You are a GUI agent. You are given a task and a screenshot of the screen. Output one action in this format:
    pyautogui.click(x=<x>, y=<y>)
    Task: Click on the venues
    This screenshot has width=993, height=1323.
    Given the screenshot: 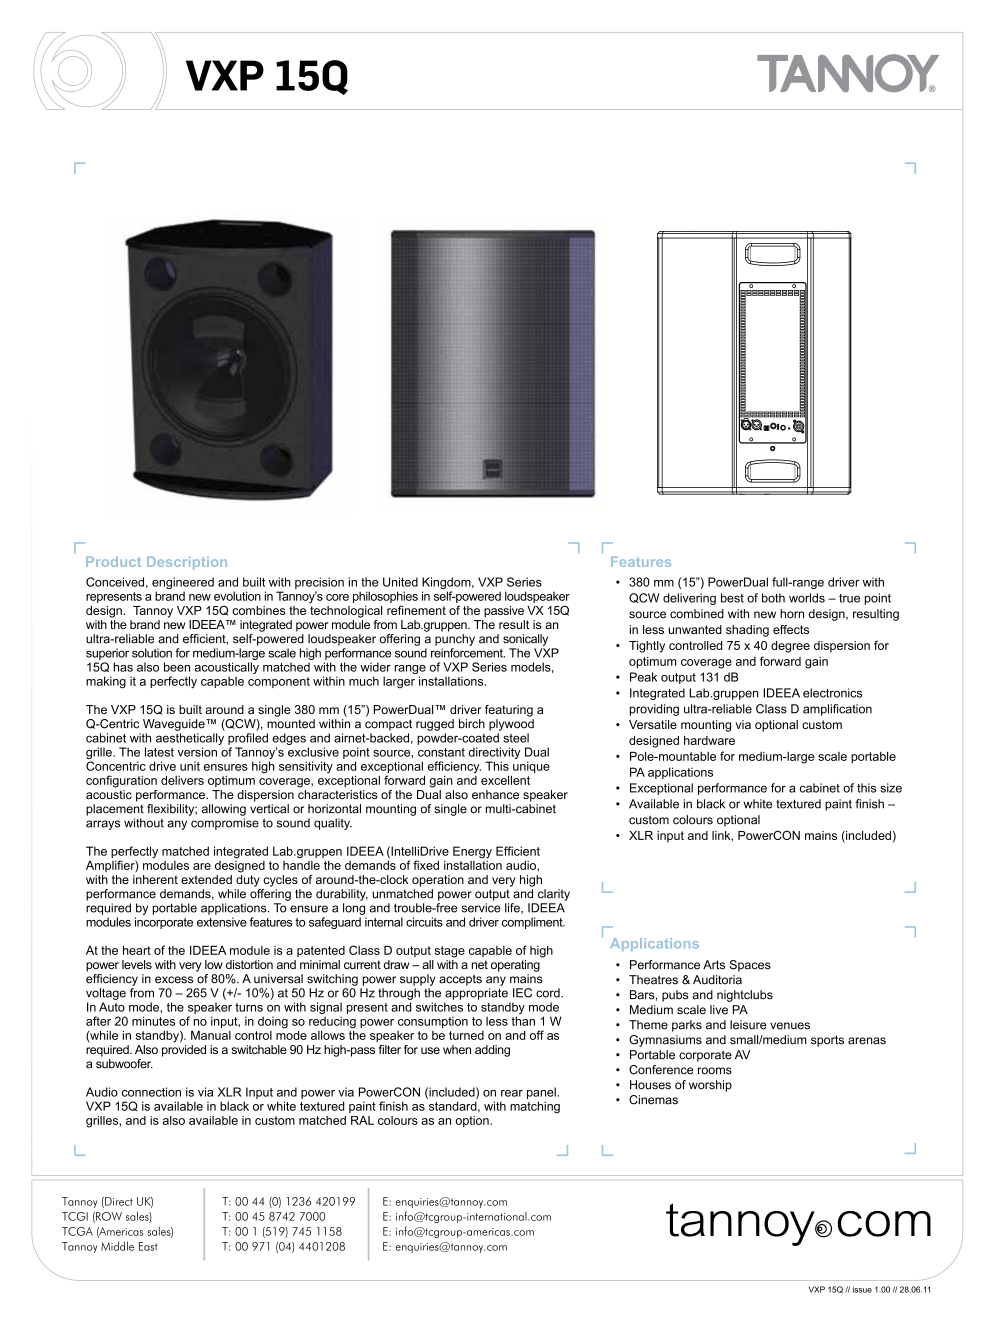 What is the action you would take?
    pyautogui.click(x=790, y=1026)
